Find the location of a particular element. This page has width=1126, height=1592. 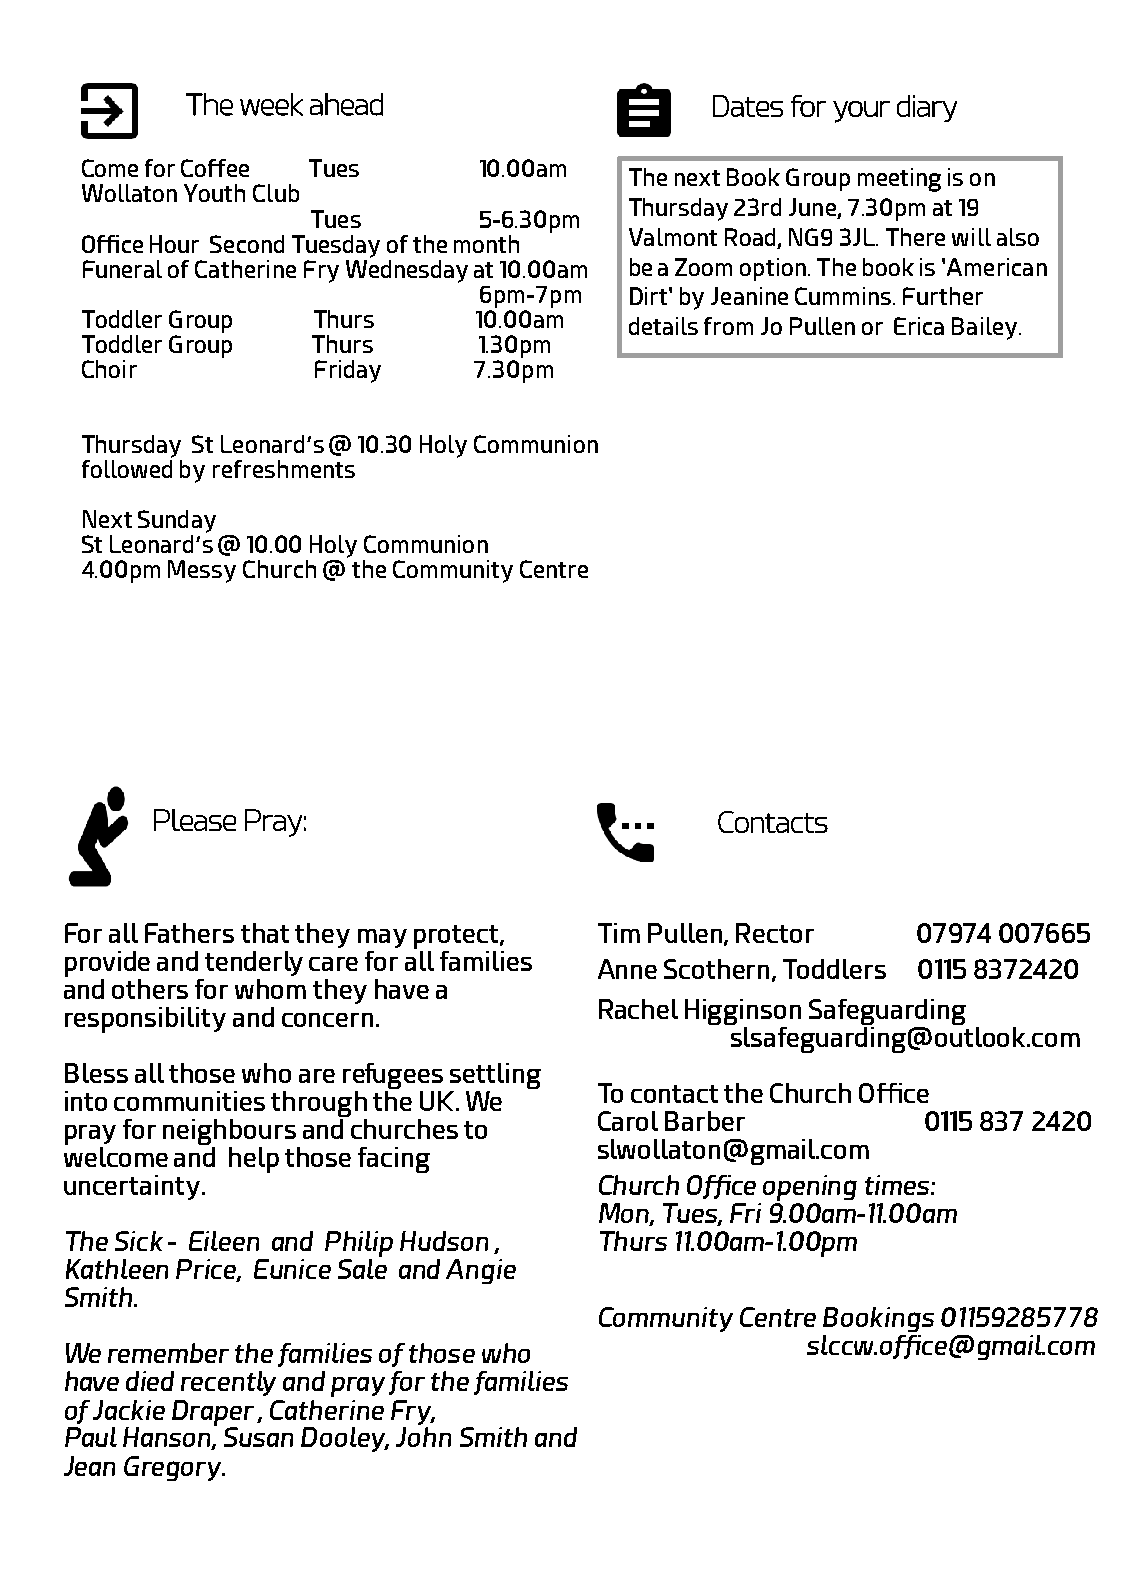

Messy is located at coordinates (202, 571).
